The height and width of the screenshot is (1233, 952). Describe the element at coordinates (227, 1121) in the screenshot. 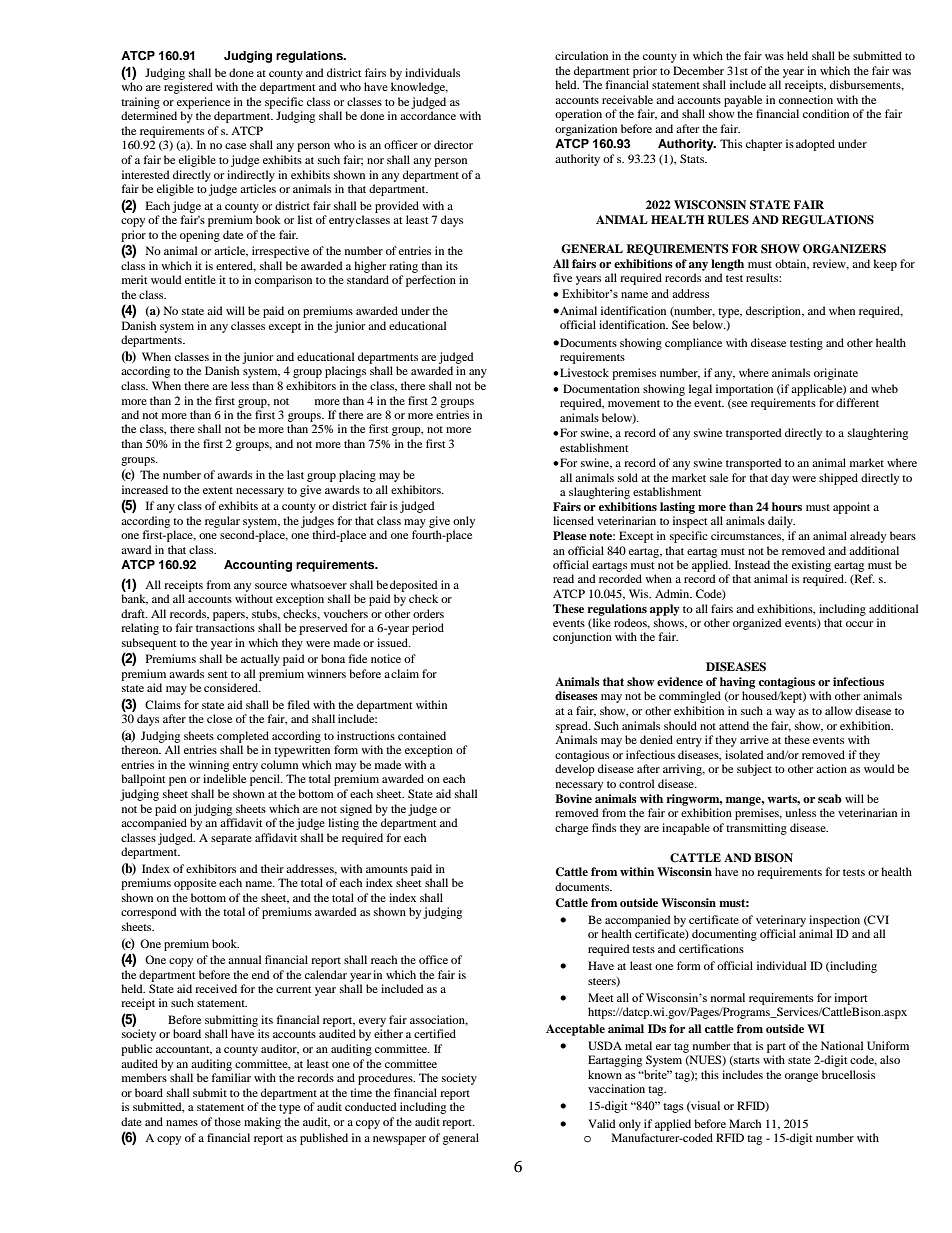

I see `those` at that location.
